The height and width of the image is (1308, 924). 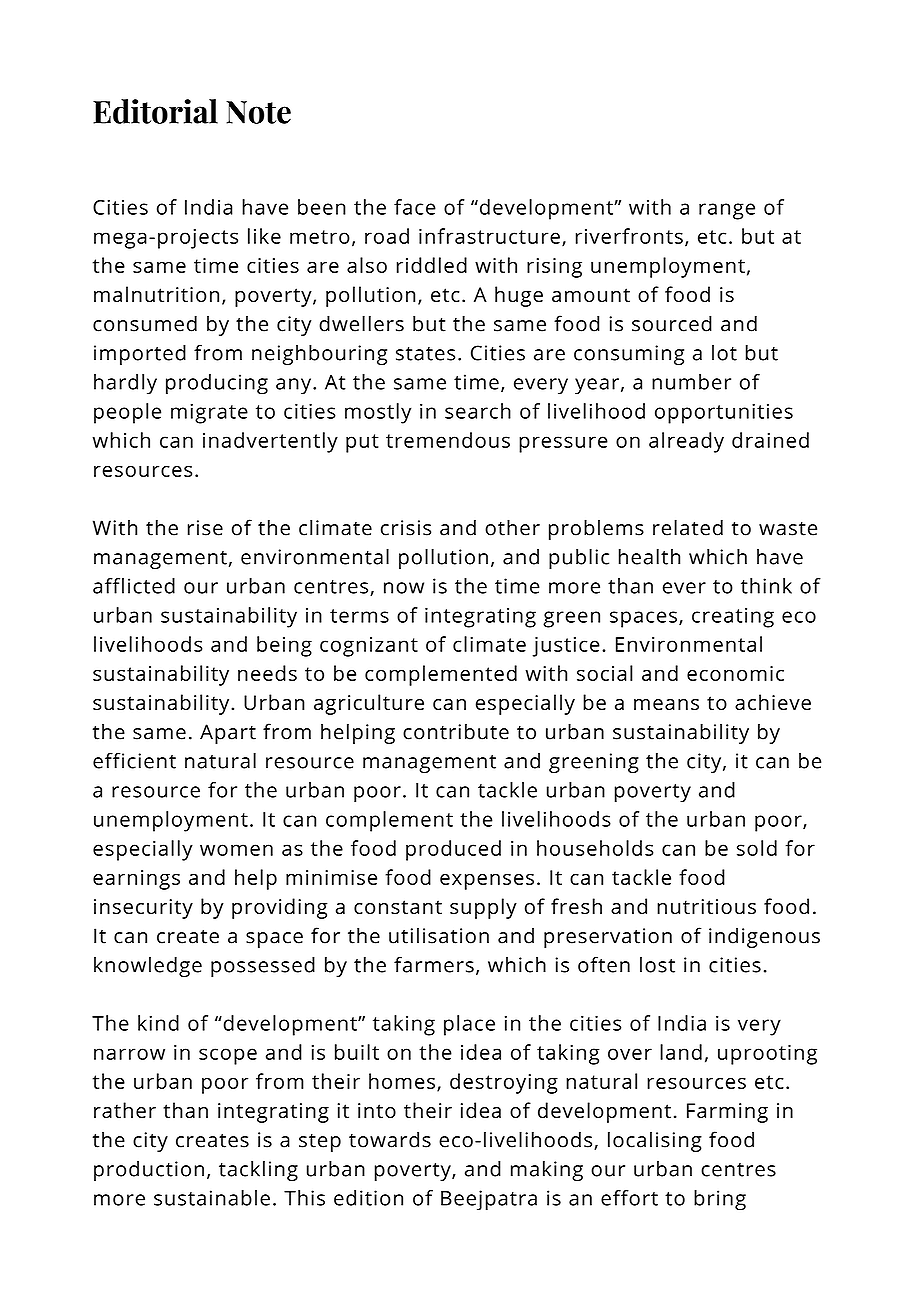 I want to click on bring, so click(x=720, y=1200).
